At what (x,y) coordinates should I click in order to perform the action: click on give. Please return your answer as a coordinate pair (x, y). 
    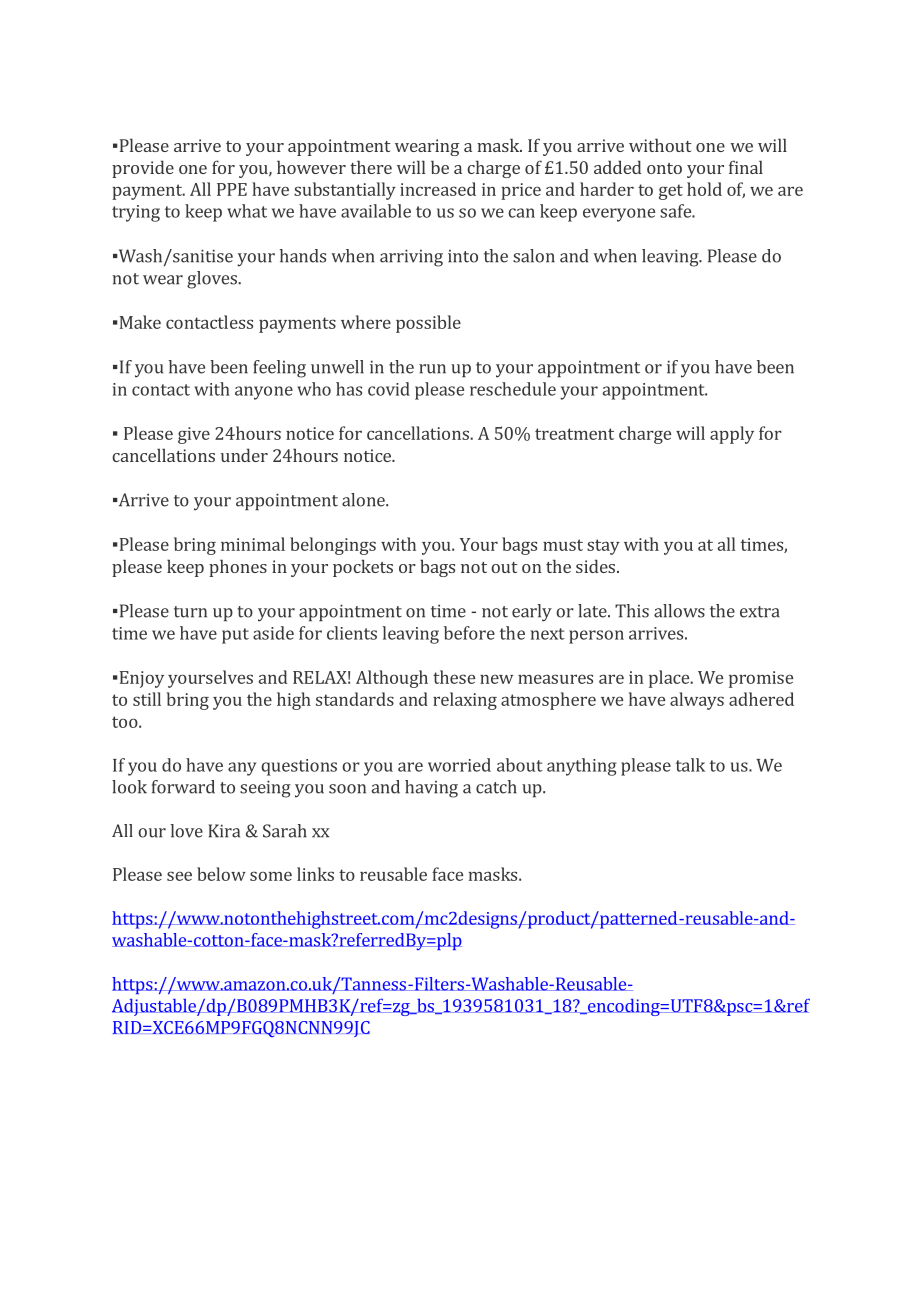
    Looking at the image, I should click on (194, 435).
